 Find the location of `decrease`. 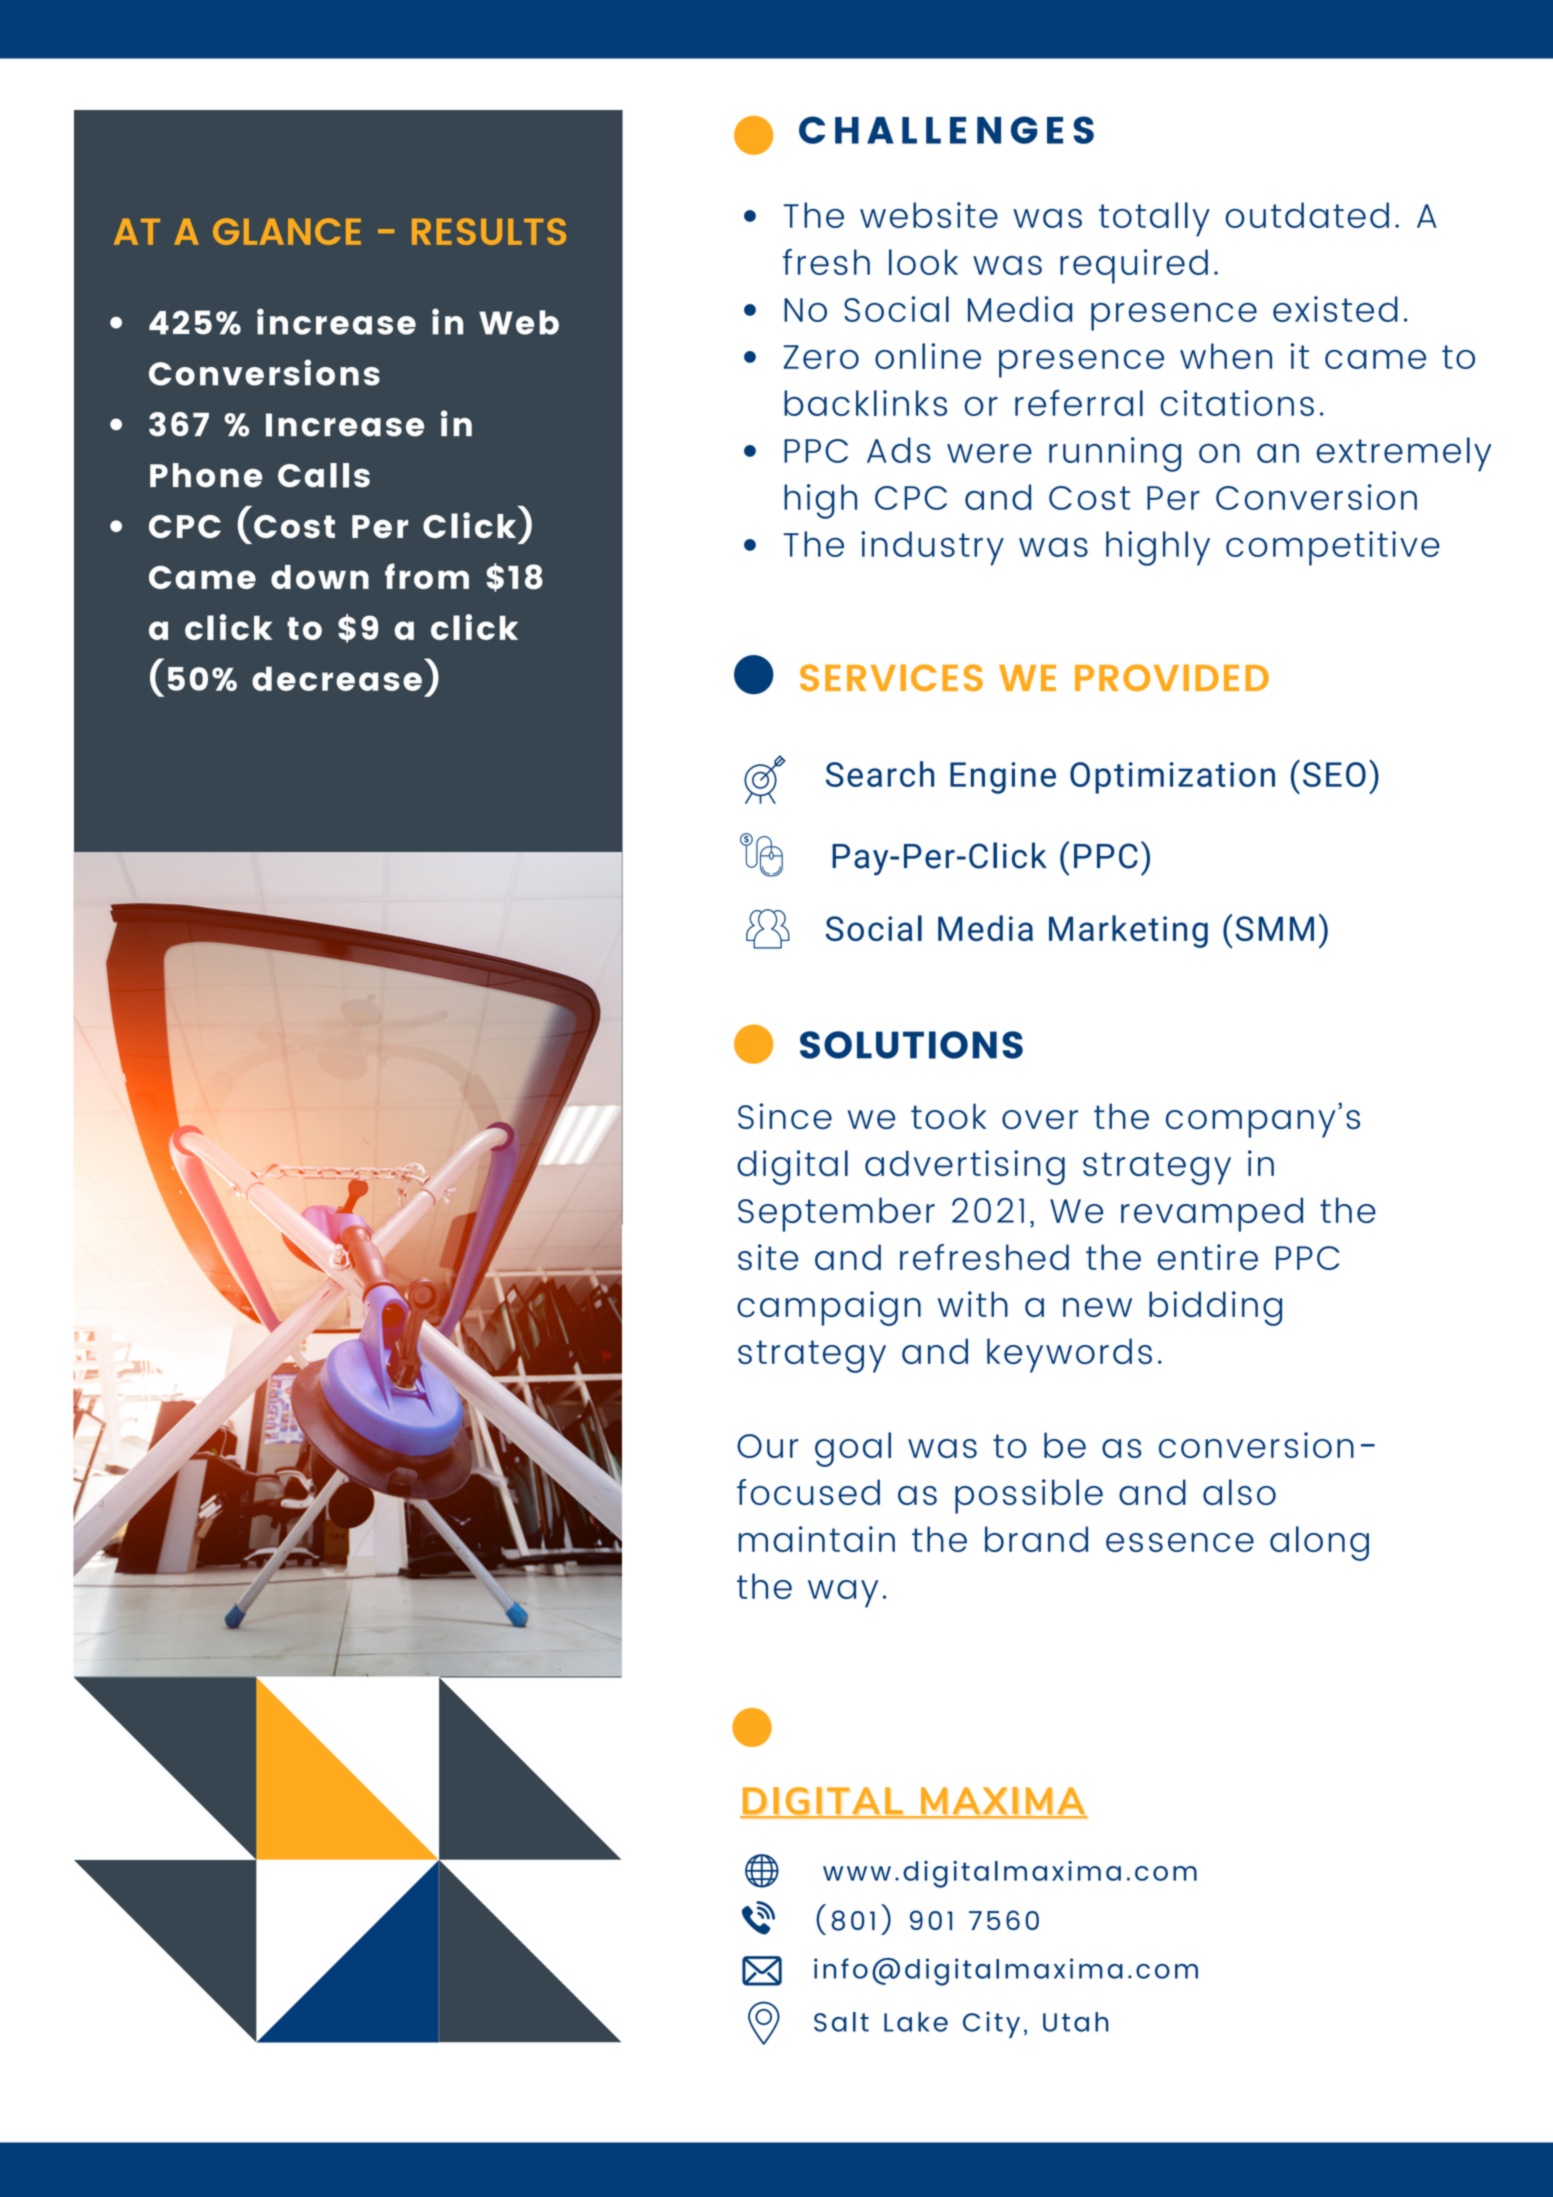

decrease is located at coordinates (337, 678).
